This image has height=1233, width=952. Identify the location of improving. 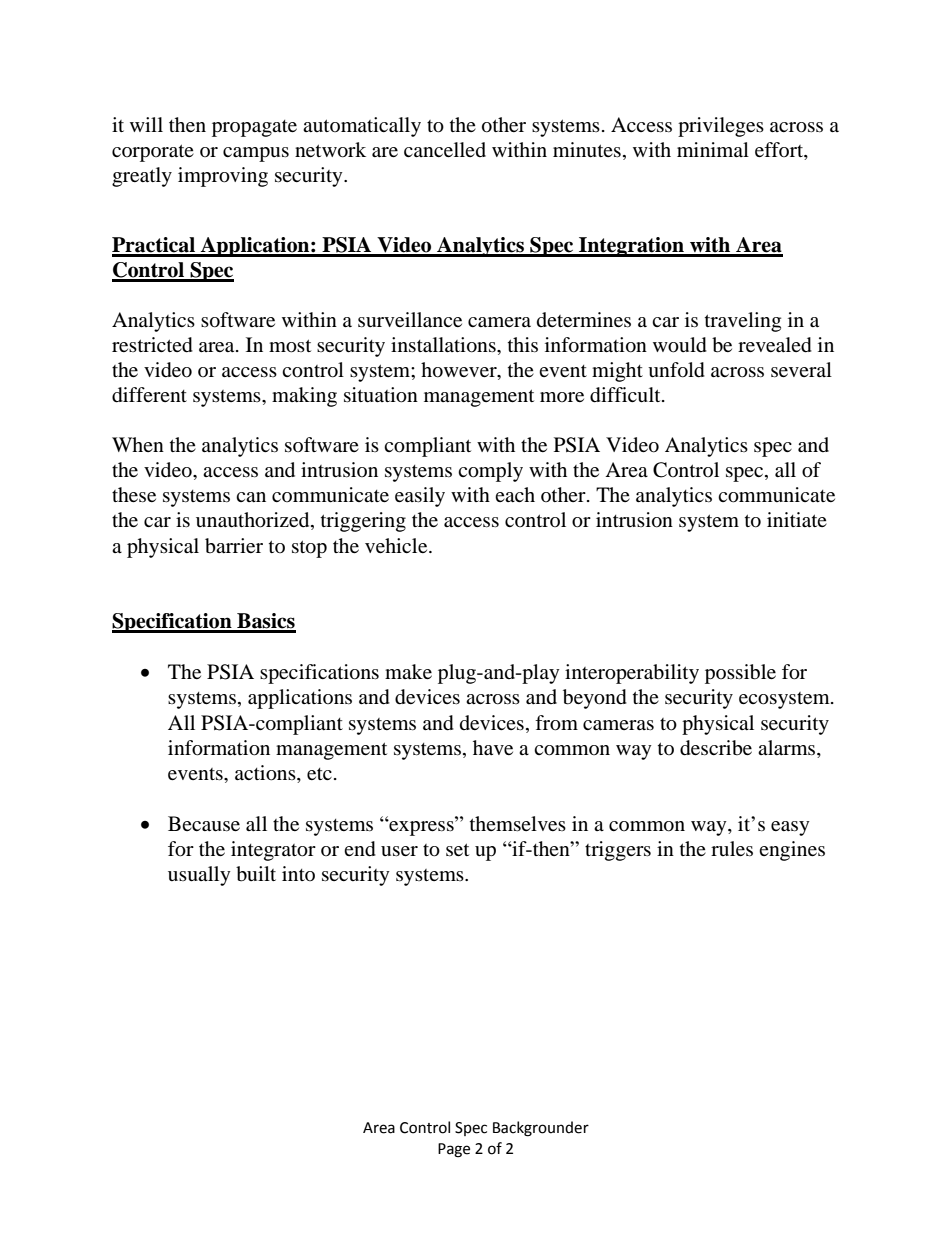
(223, 177).
